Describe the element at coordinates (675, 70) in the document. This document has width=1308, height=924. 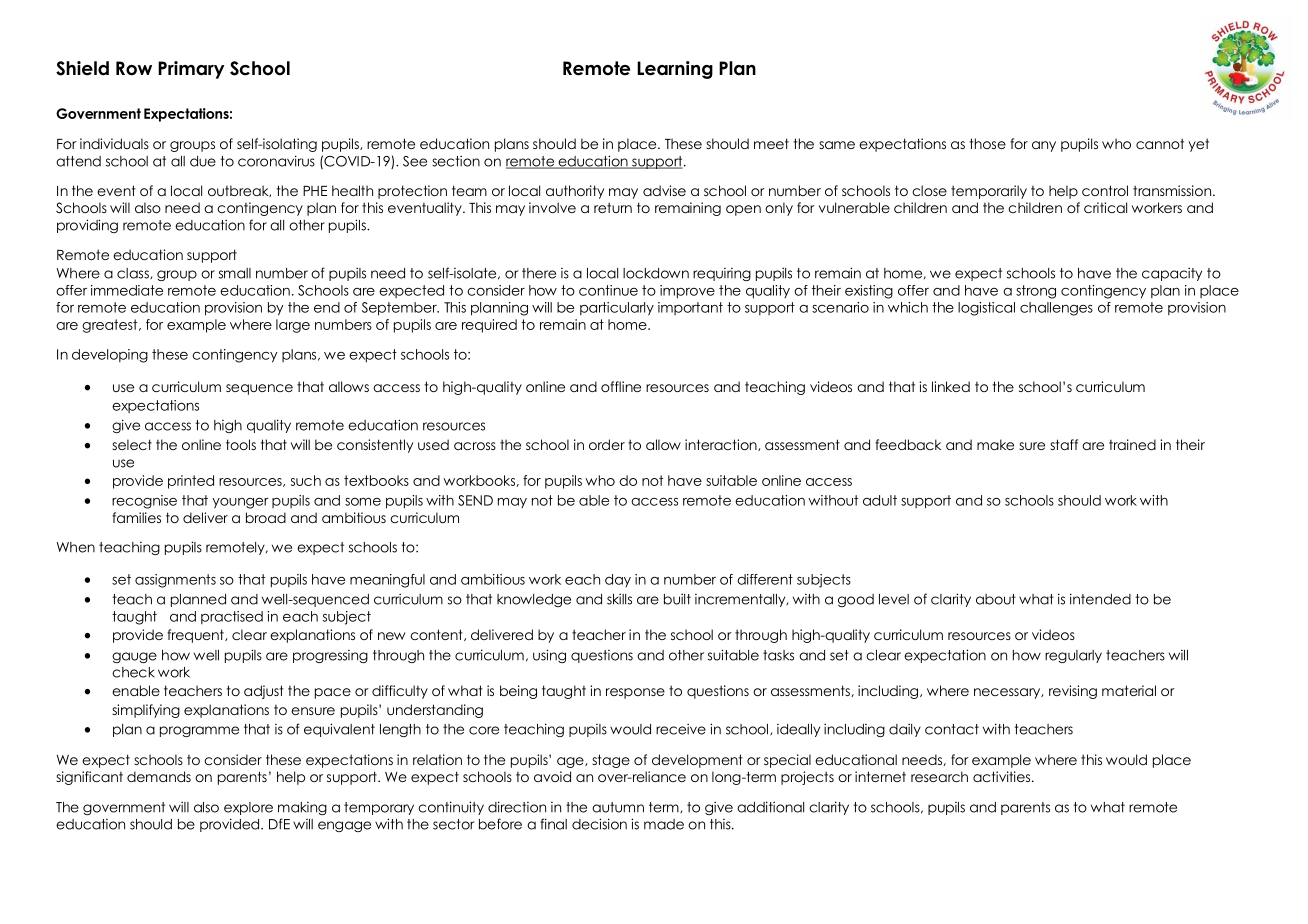
I see `Learning` at that location.
